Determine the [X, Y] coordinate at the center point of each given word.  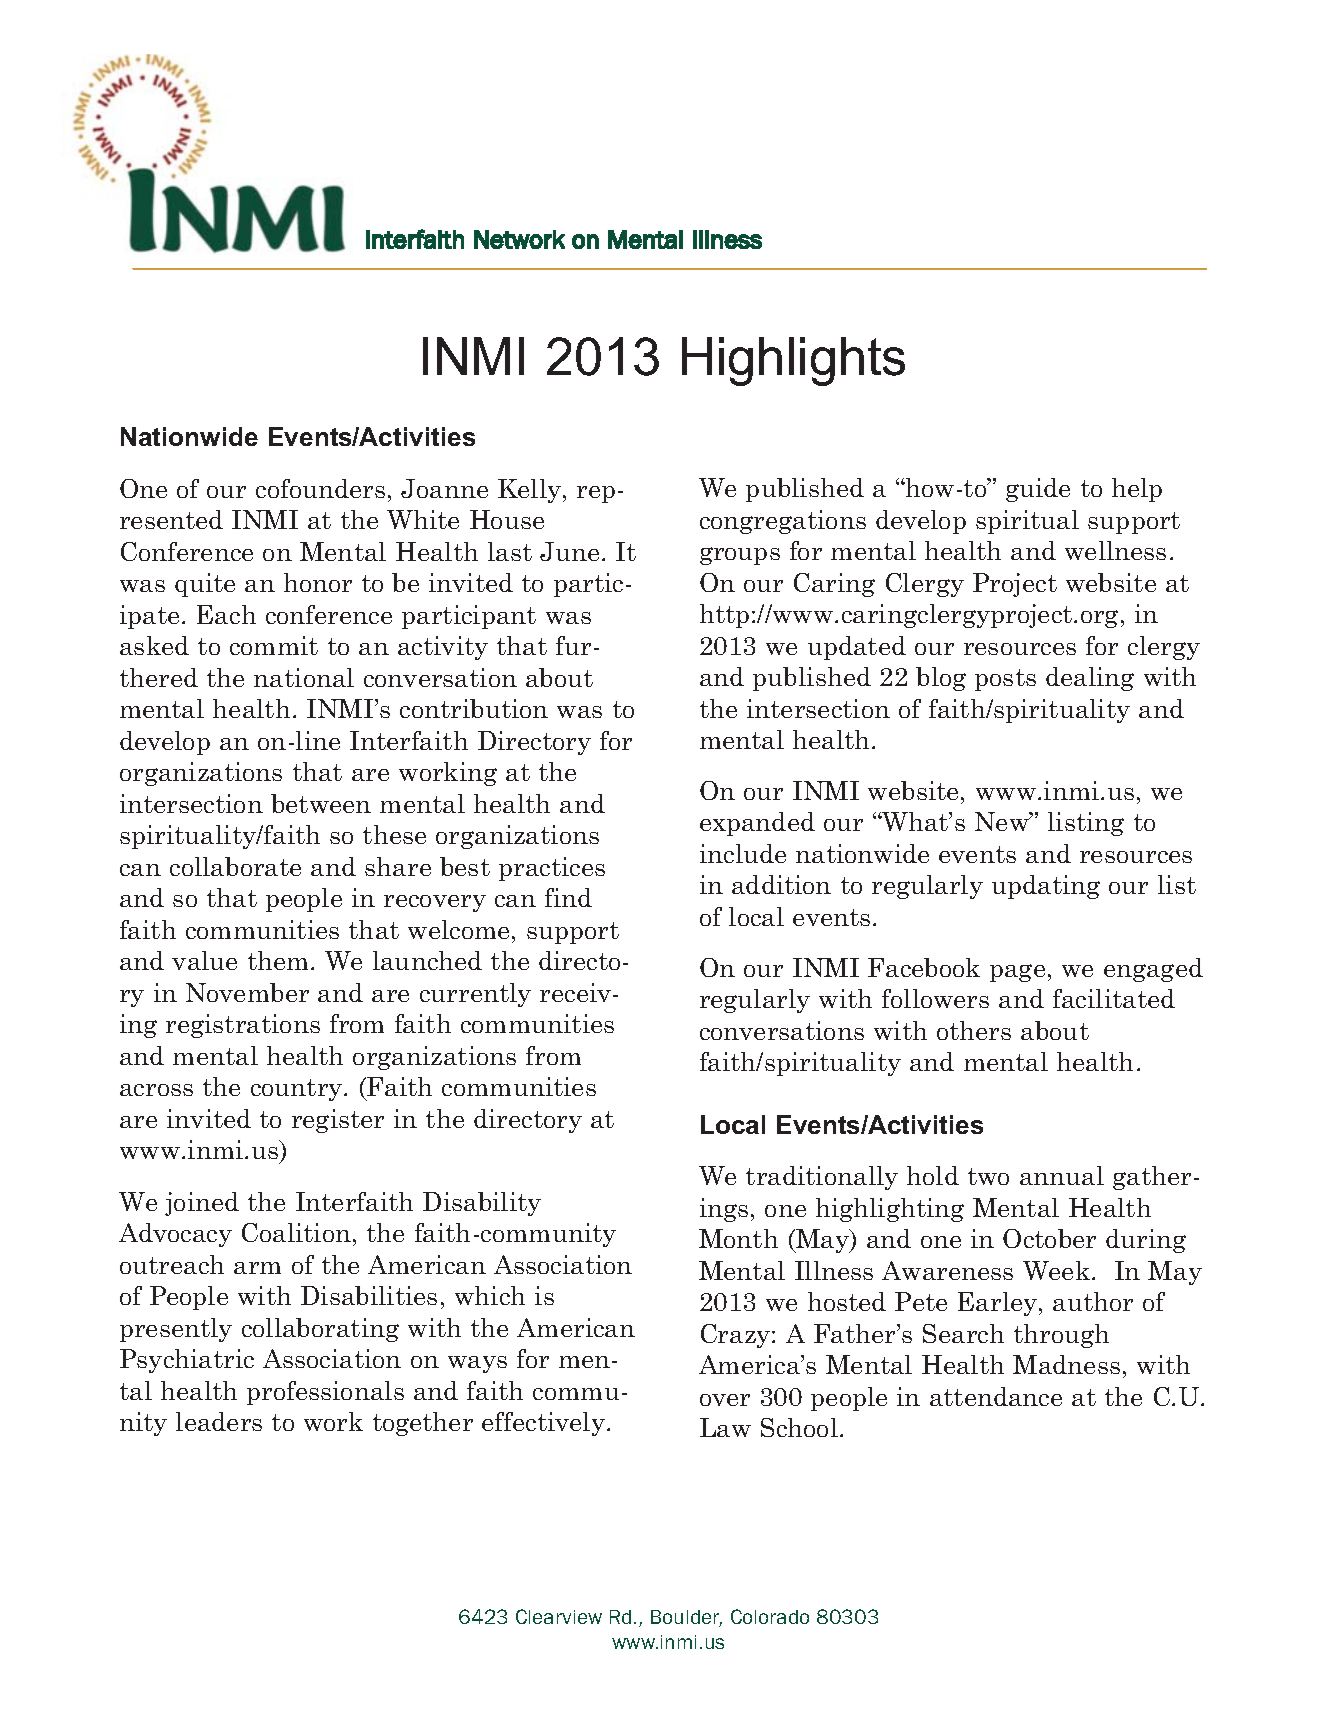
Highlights [793, 361]
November [247, 992]
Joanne [444, 488]
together [423, 1424]
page [1017, 973]
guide [1038, 490]
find [568, 897]
